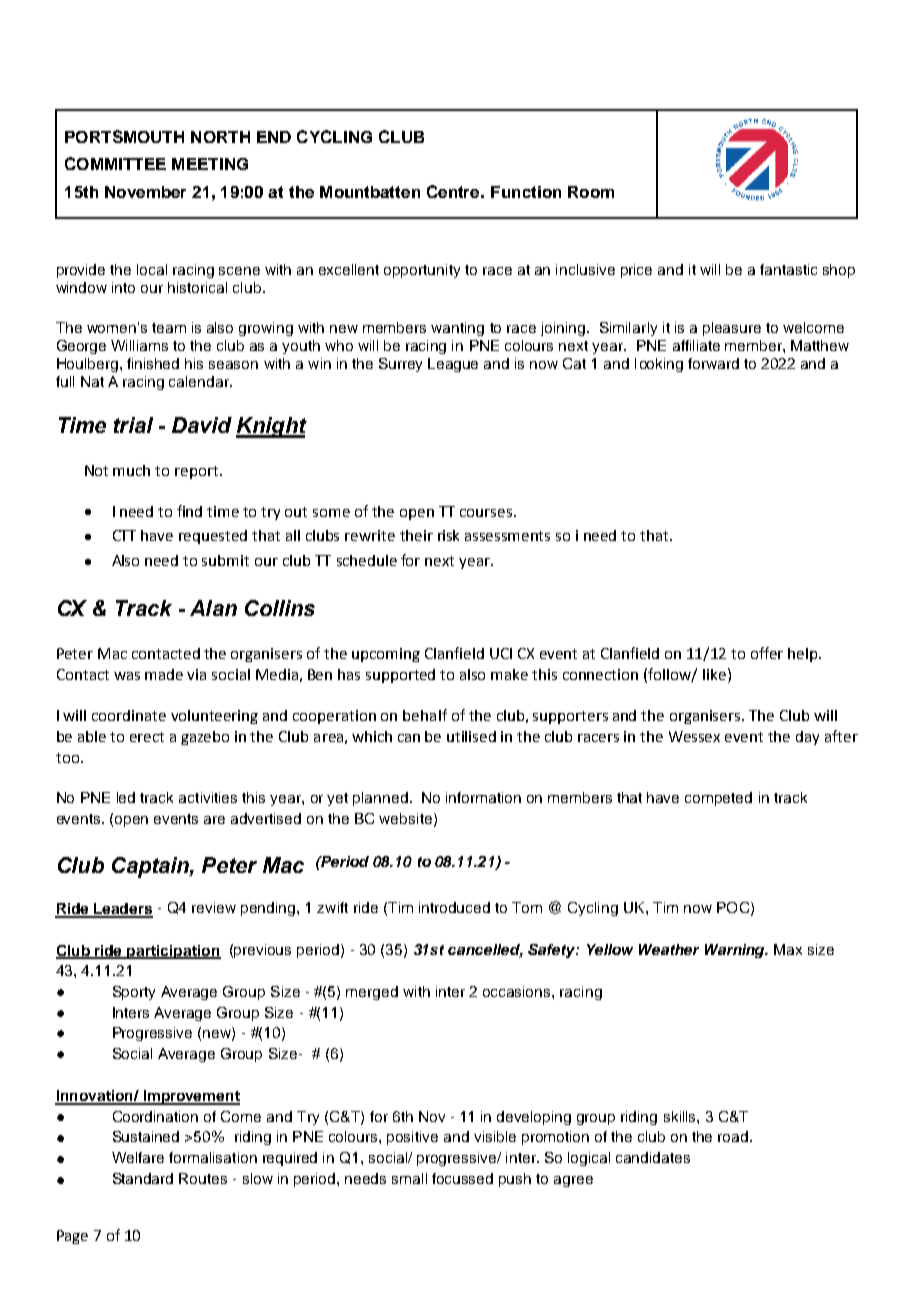 The image size is (924, 1308). What do you see at coordinates (133, 425) in the document?
I see `trial` at bounding box center [133, 425].
